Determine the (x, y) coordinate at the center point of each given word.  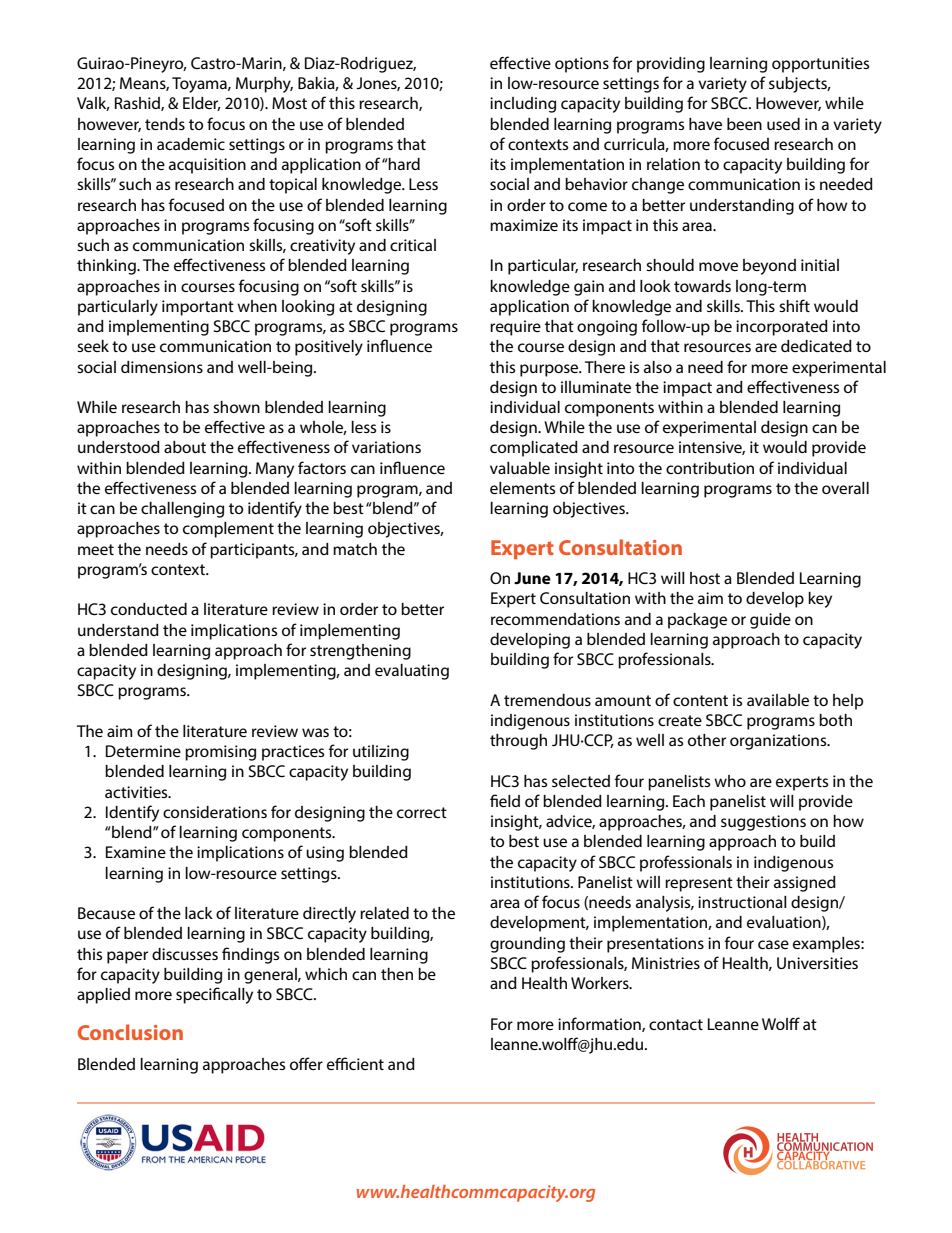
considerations (215, 812)
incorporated (782, 328)
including (523, 105)
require (515, 328)
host (705, 578)
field (505, 800)
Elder (202, 104)
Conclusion (130, 1032)
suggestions (763, 823)
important (198, 308)
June (532, 578)
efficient (355, 1063)
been (744, 124)
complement (228, 530)
